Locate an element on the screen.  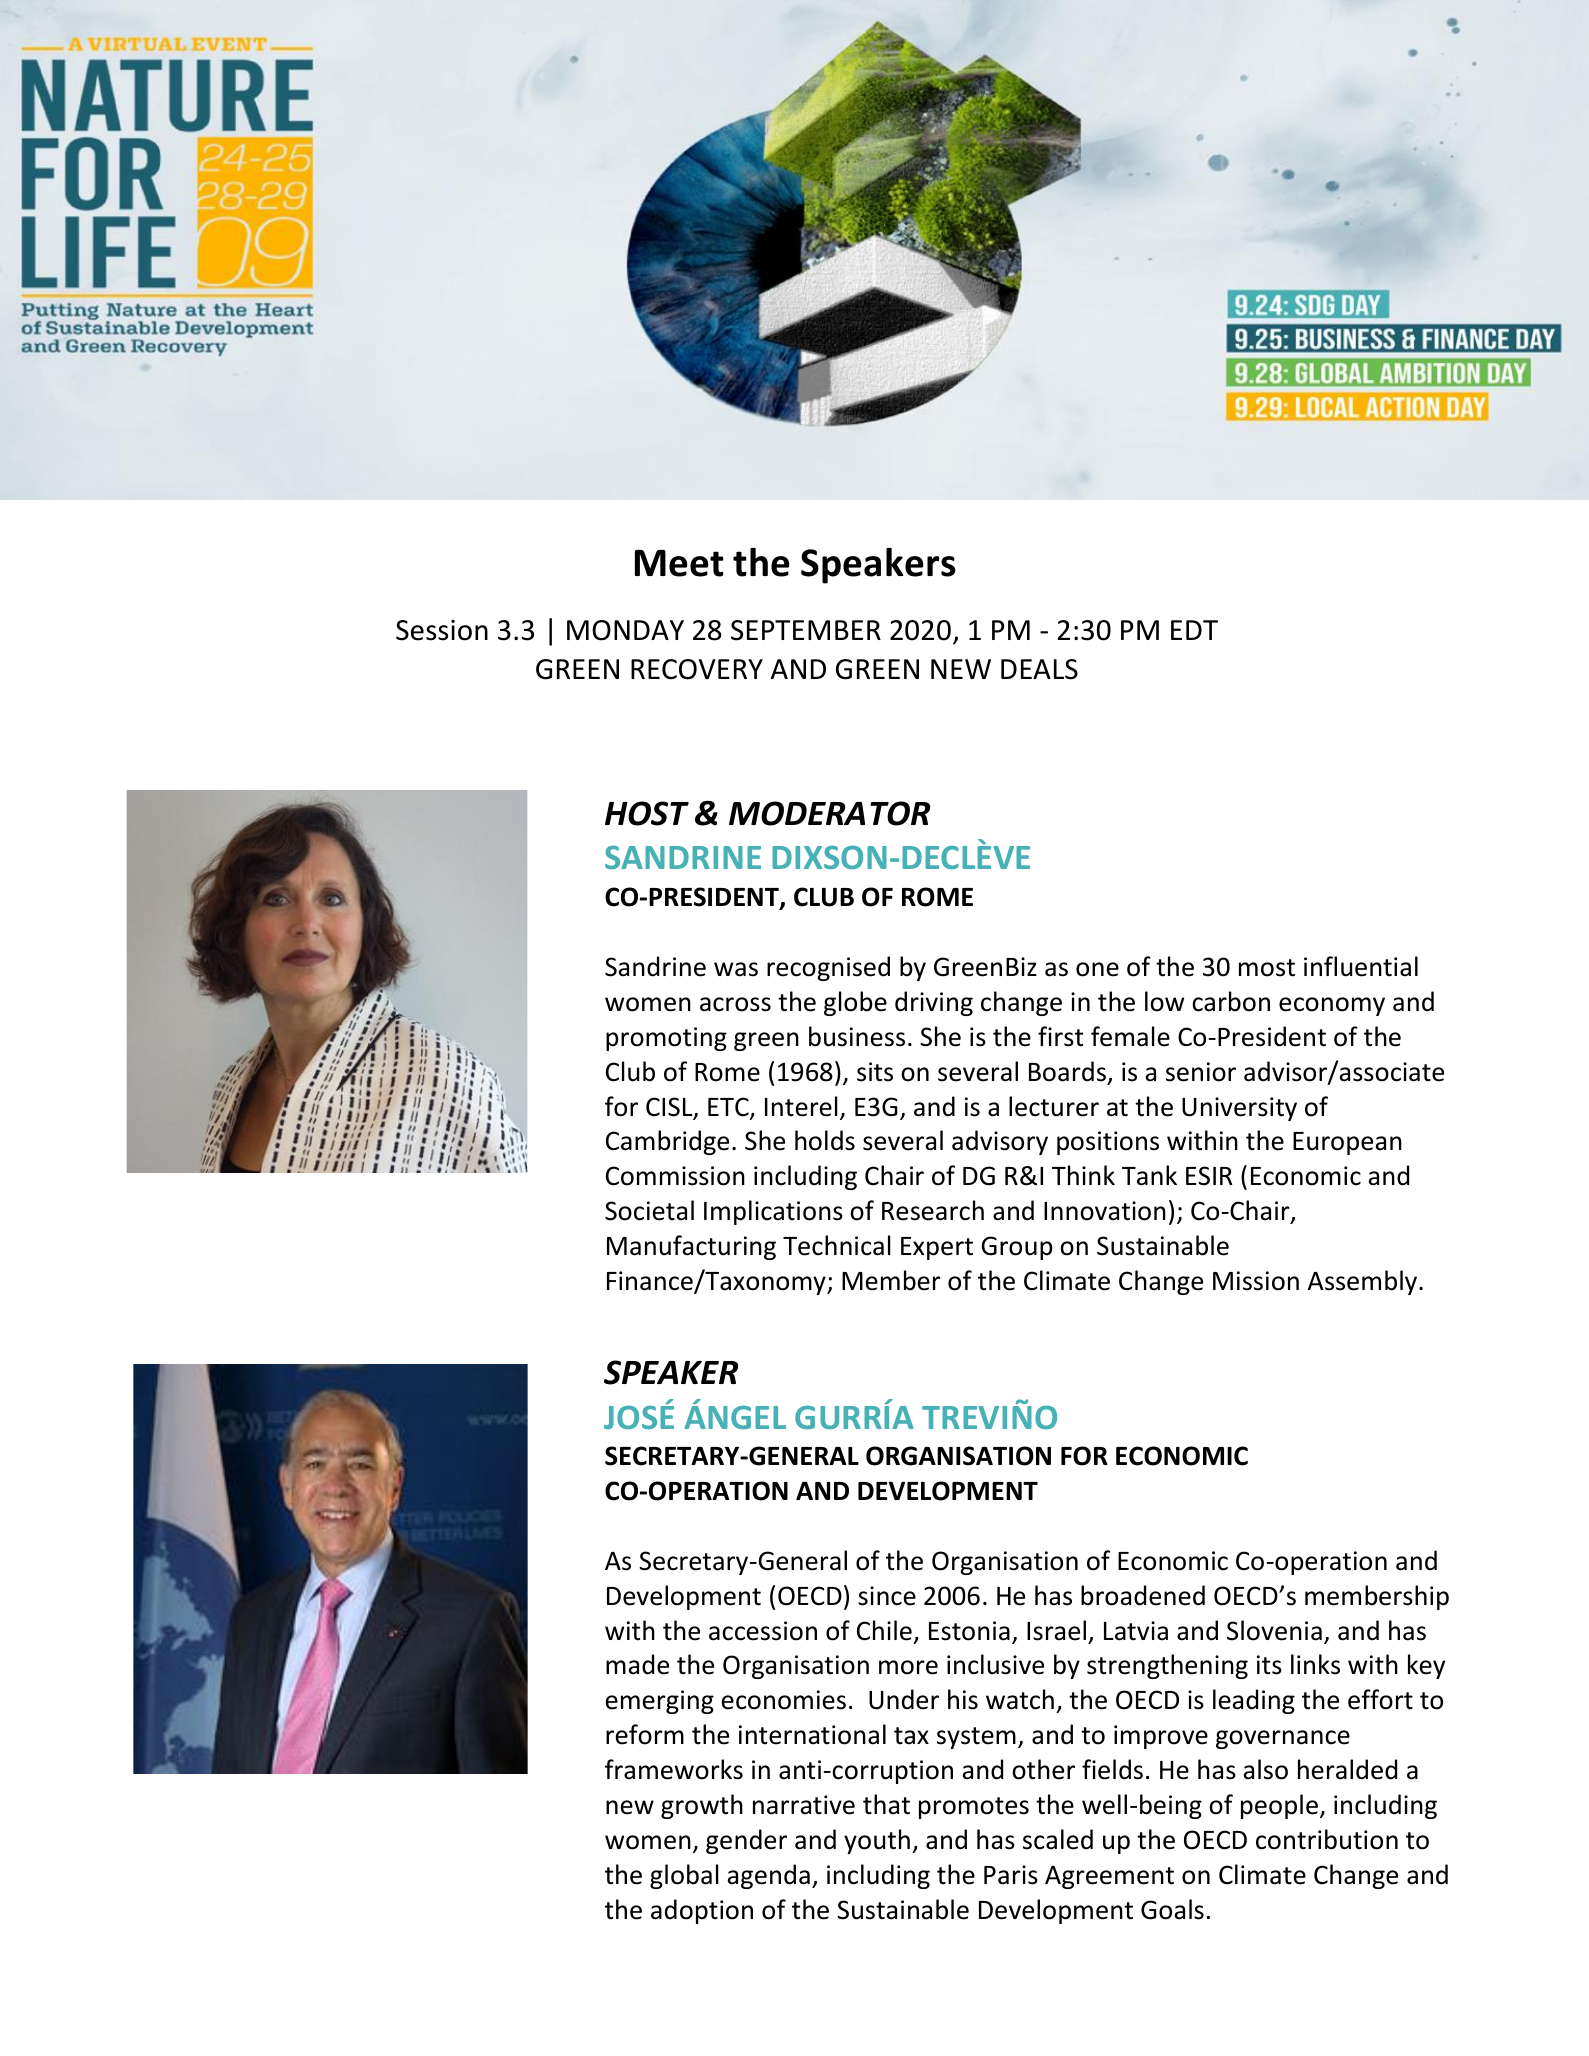
EDT is located at coordinates (1194, 630).
